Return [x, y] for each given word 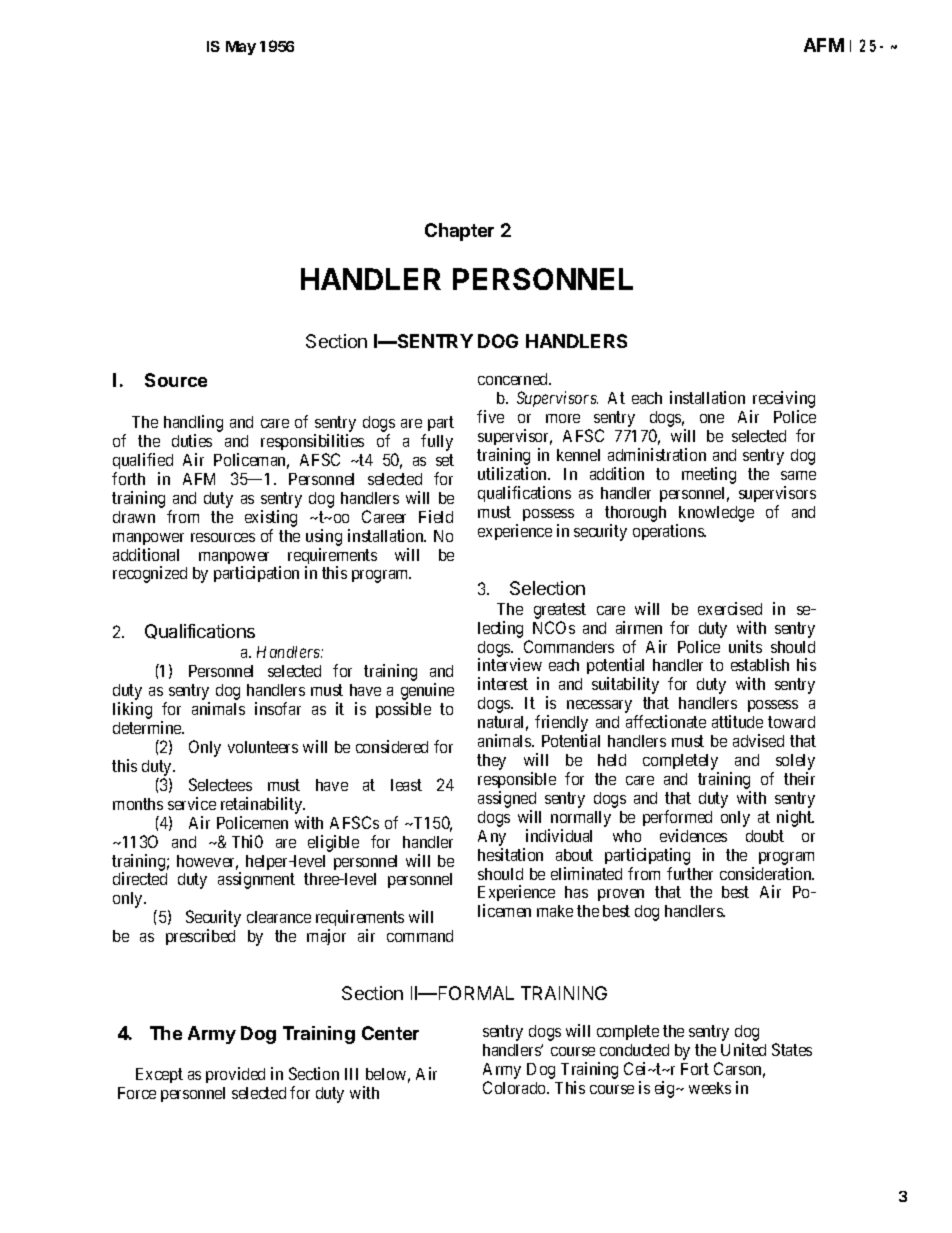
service [192, 803]
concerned [514, 379]
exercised [730, 608]
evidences [693, 835]
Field [436, 516]
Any [492, 838]
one [712, 418]
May [241, 48]
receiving [782, 401]
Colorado [515, 1087]
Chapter [459, 232]
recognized [150, 574]
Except [159, 1075]
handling [193, 425]
